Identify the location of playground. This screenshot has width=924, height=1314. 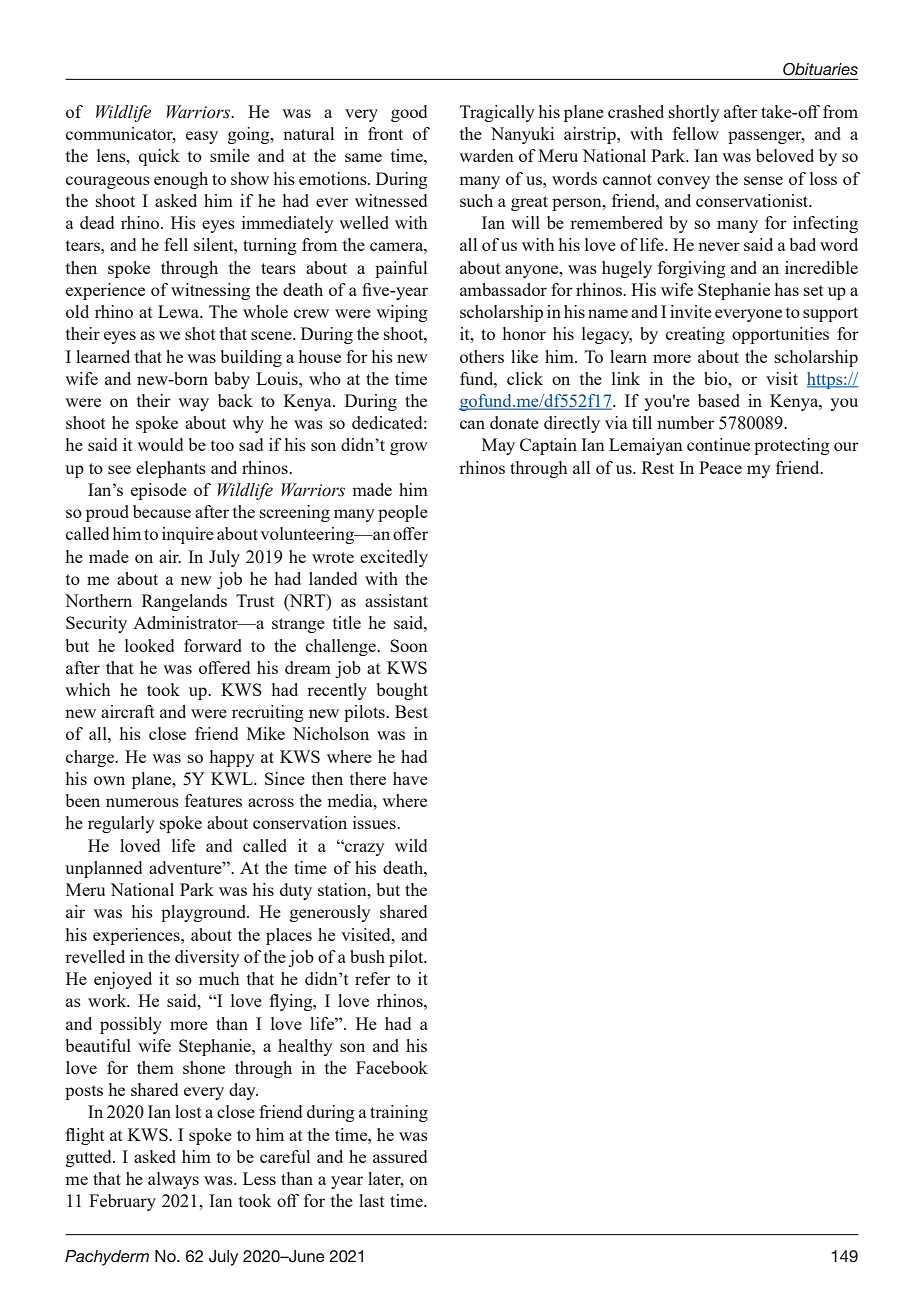
(205, 913).
